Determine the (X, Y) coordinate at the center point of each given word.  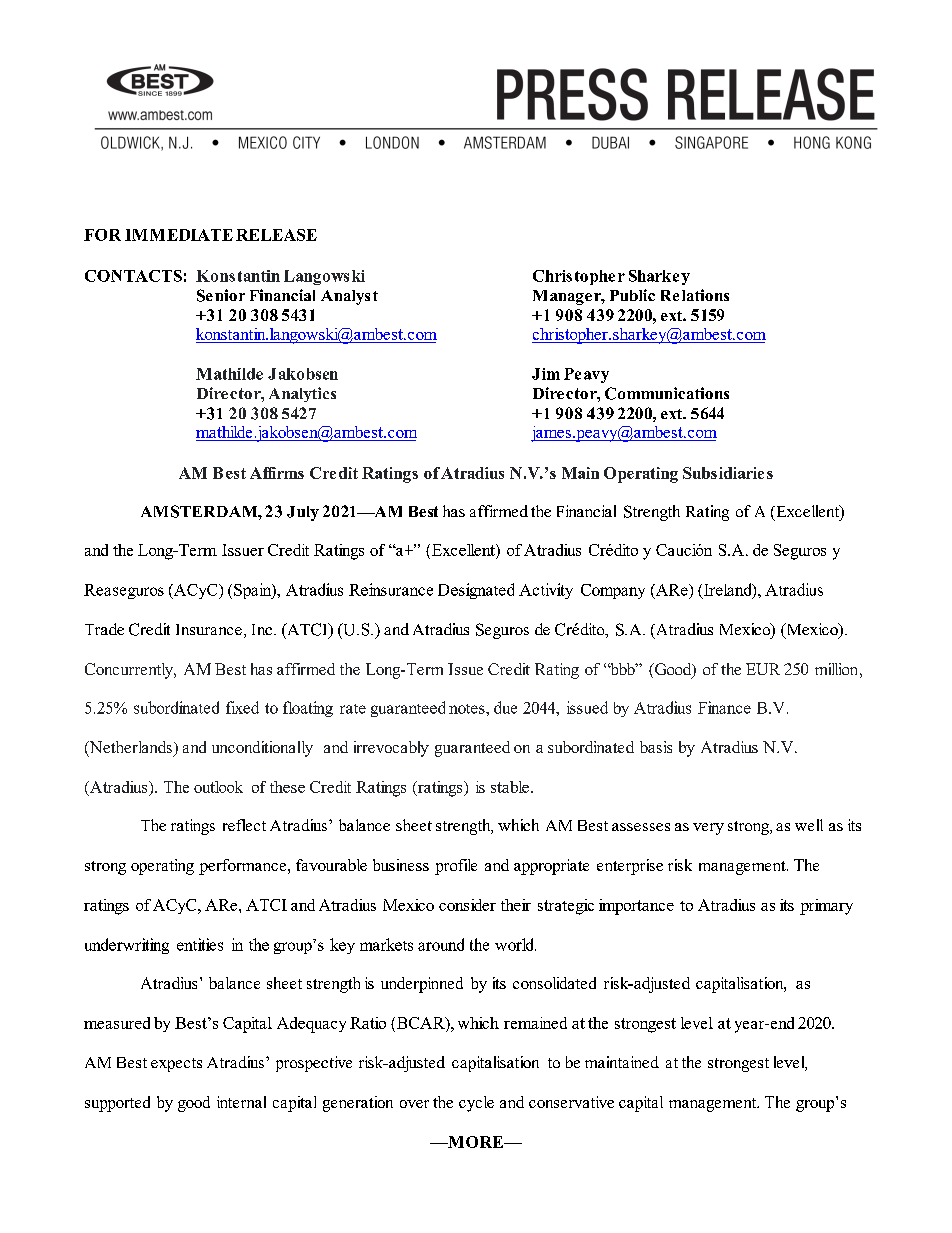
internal (241, 1102)
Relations (695, 295)
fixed (242, 707)
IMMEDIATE (179, 235)
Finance (724, 707)
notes (468, 709)
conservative (571, 1102)
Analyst (349, 297)
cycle (476, 1104)
